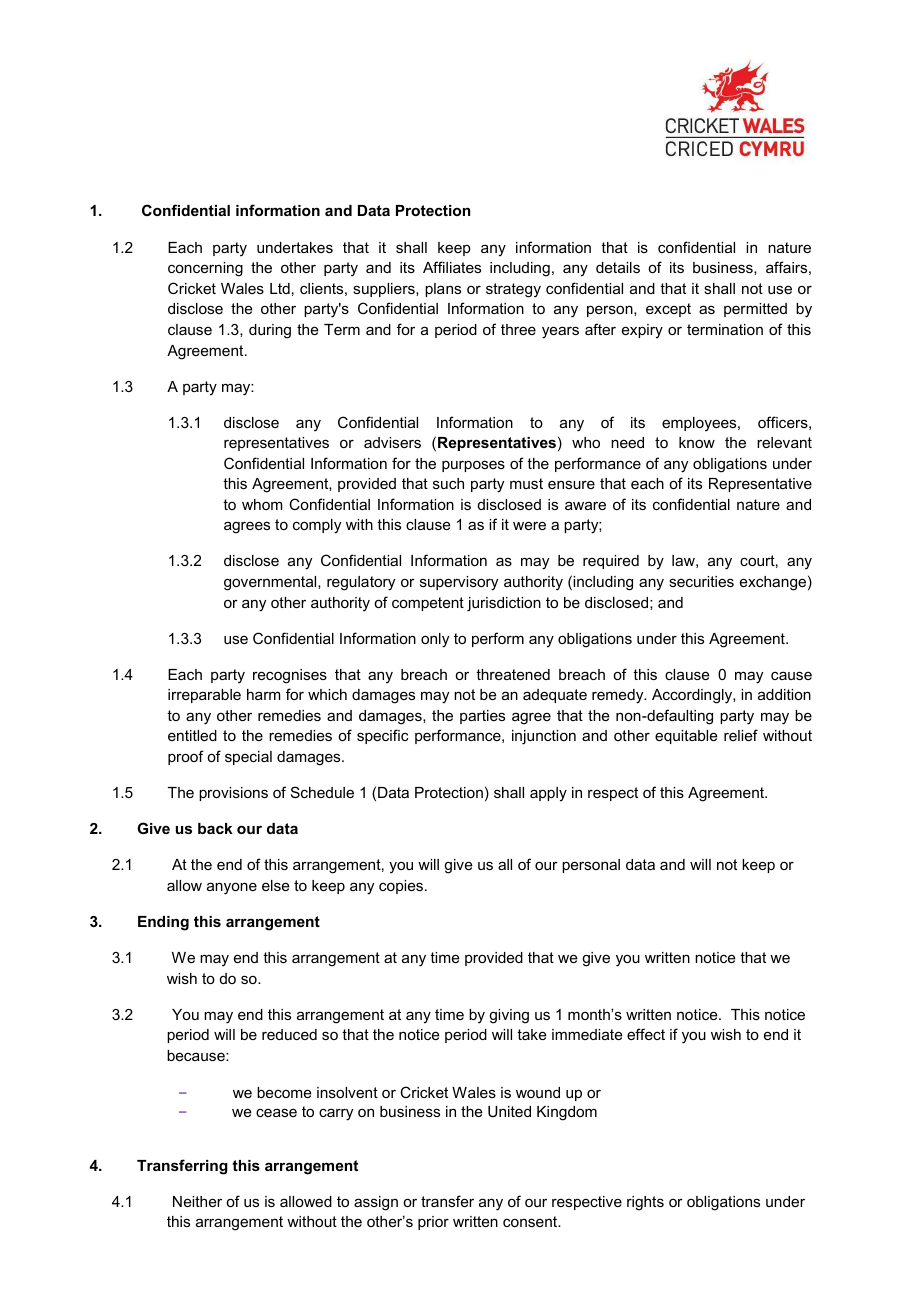  I want to click on apply, so click(548, 794).
